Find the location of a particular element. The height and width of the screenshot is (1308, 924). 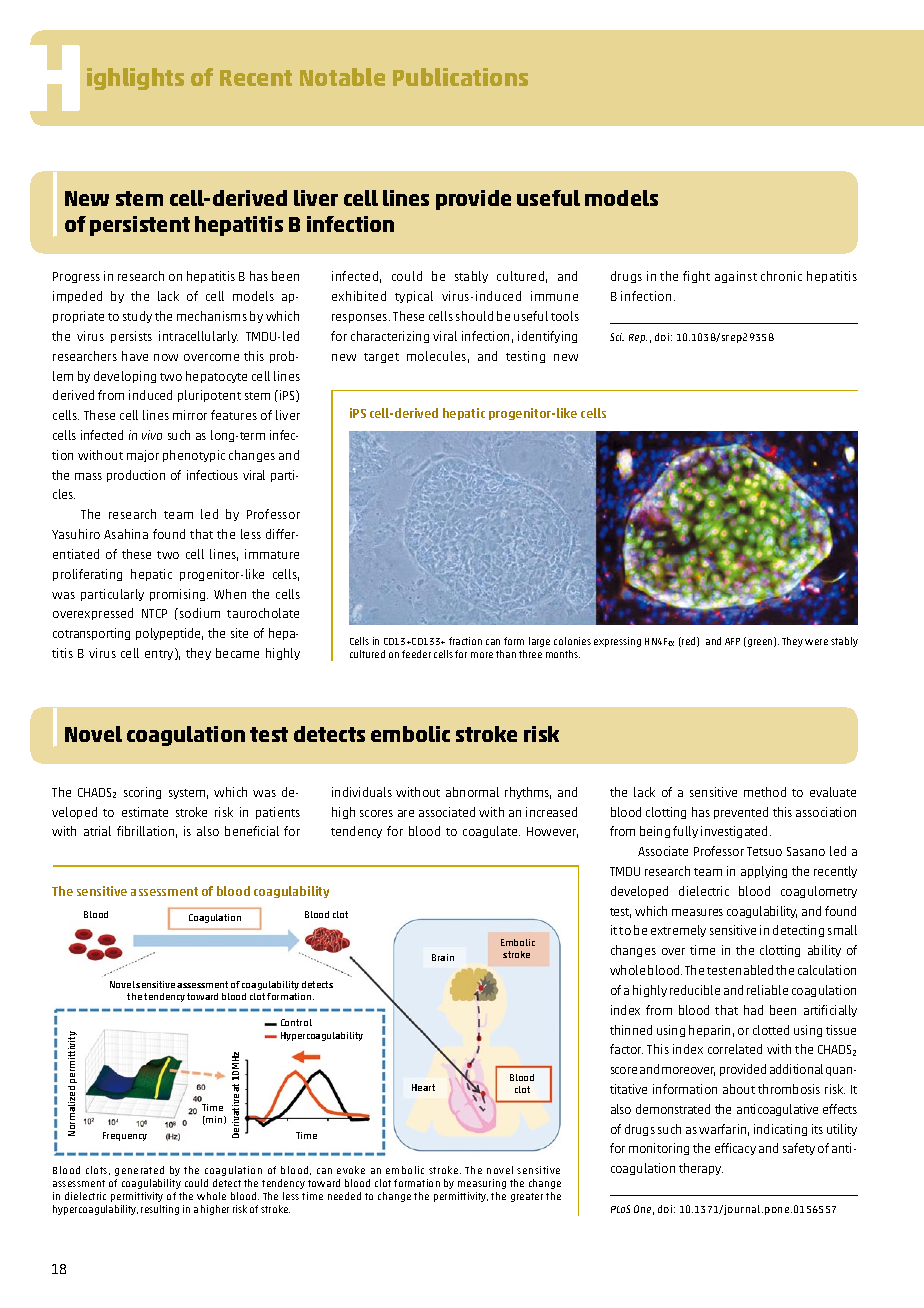

Control is located at coordinates (296, 1022).
